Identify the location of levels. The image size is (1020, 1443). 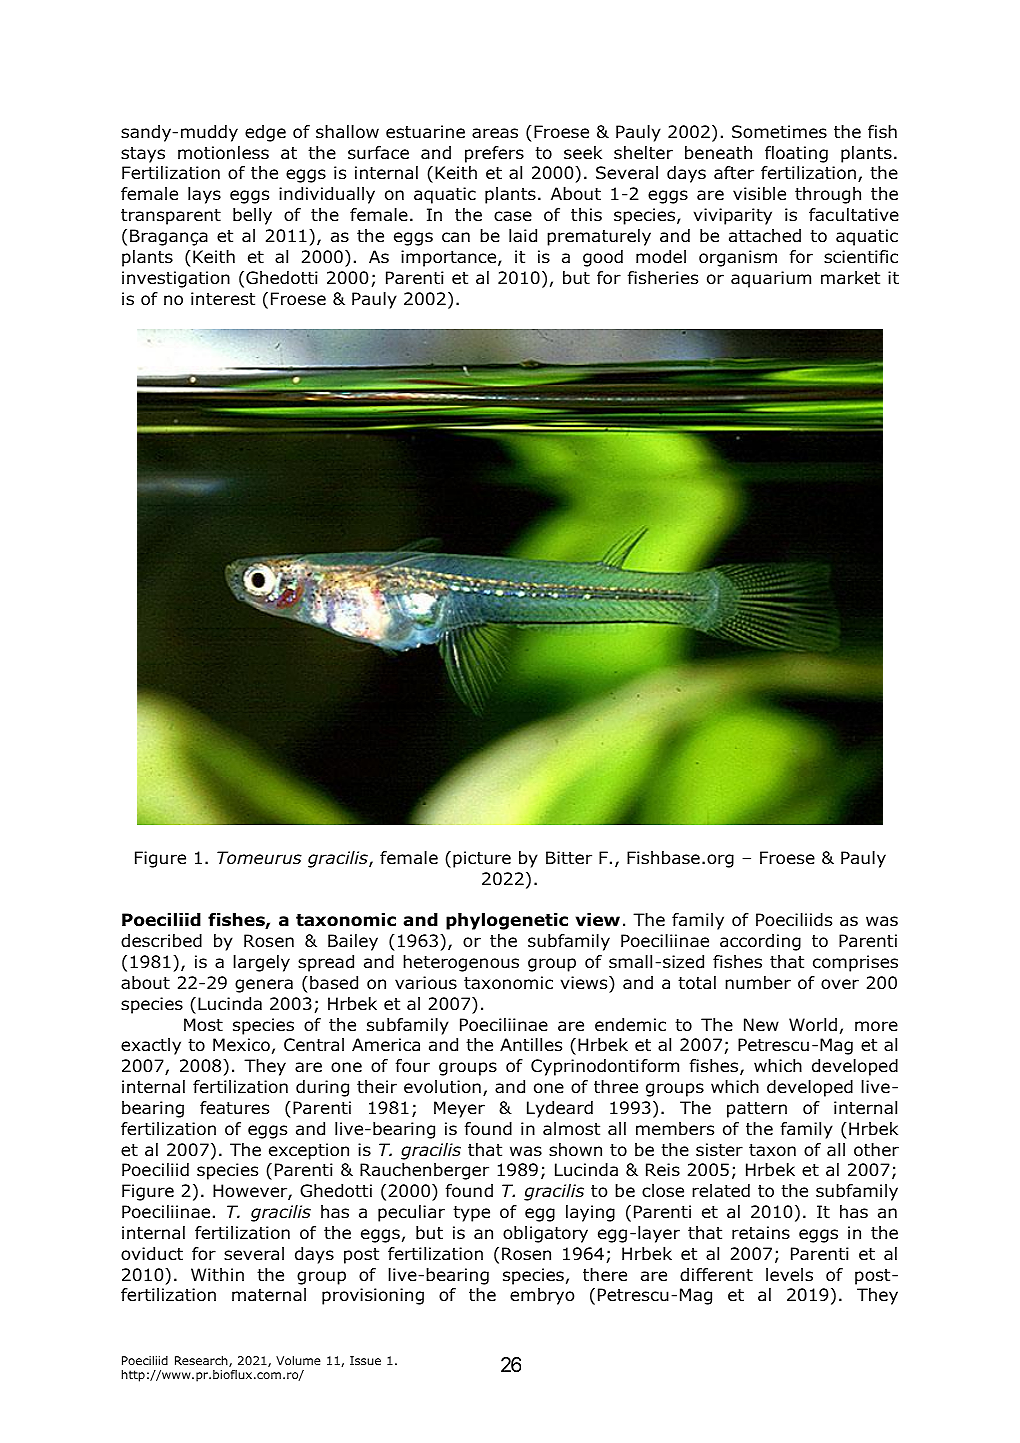
(789, 1275).
